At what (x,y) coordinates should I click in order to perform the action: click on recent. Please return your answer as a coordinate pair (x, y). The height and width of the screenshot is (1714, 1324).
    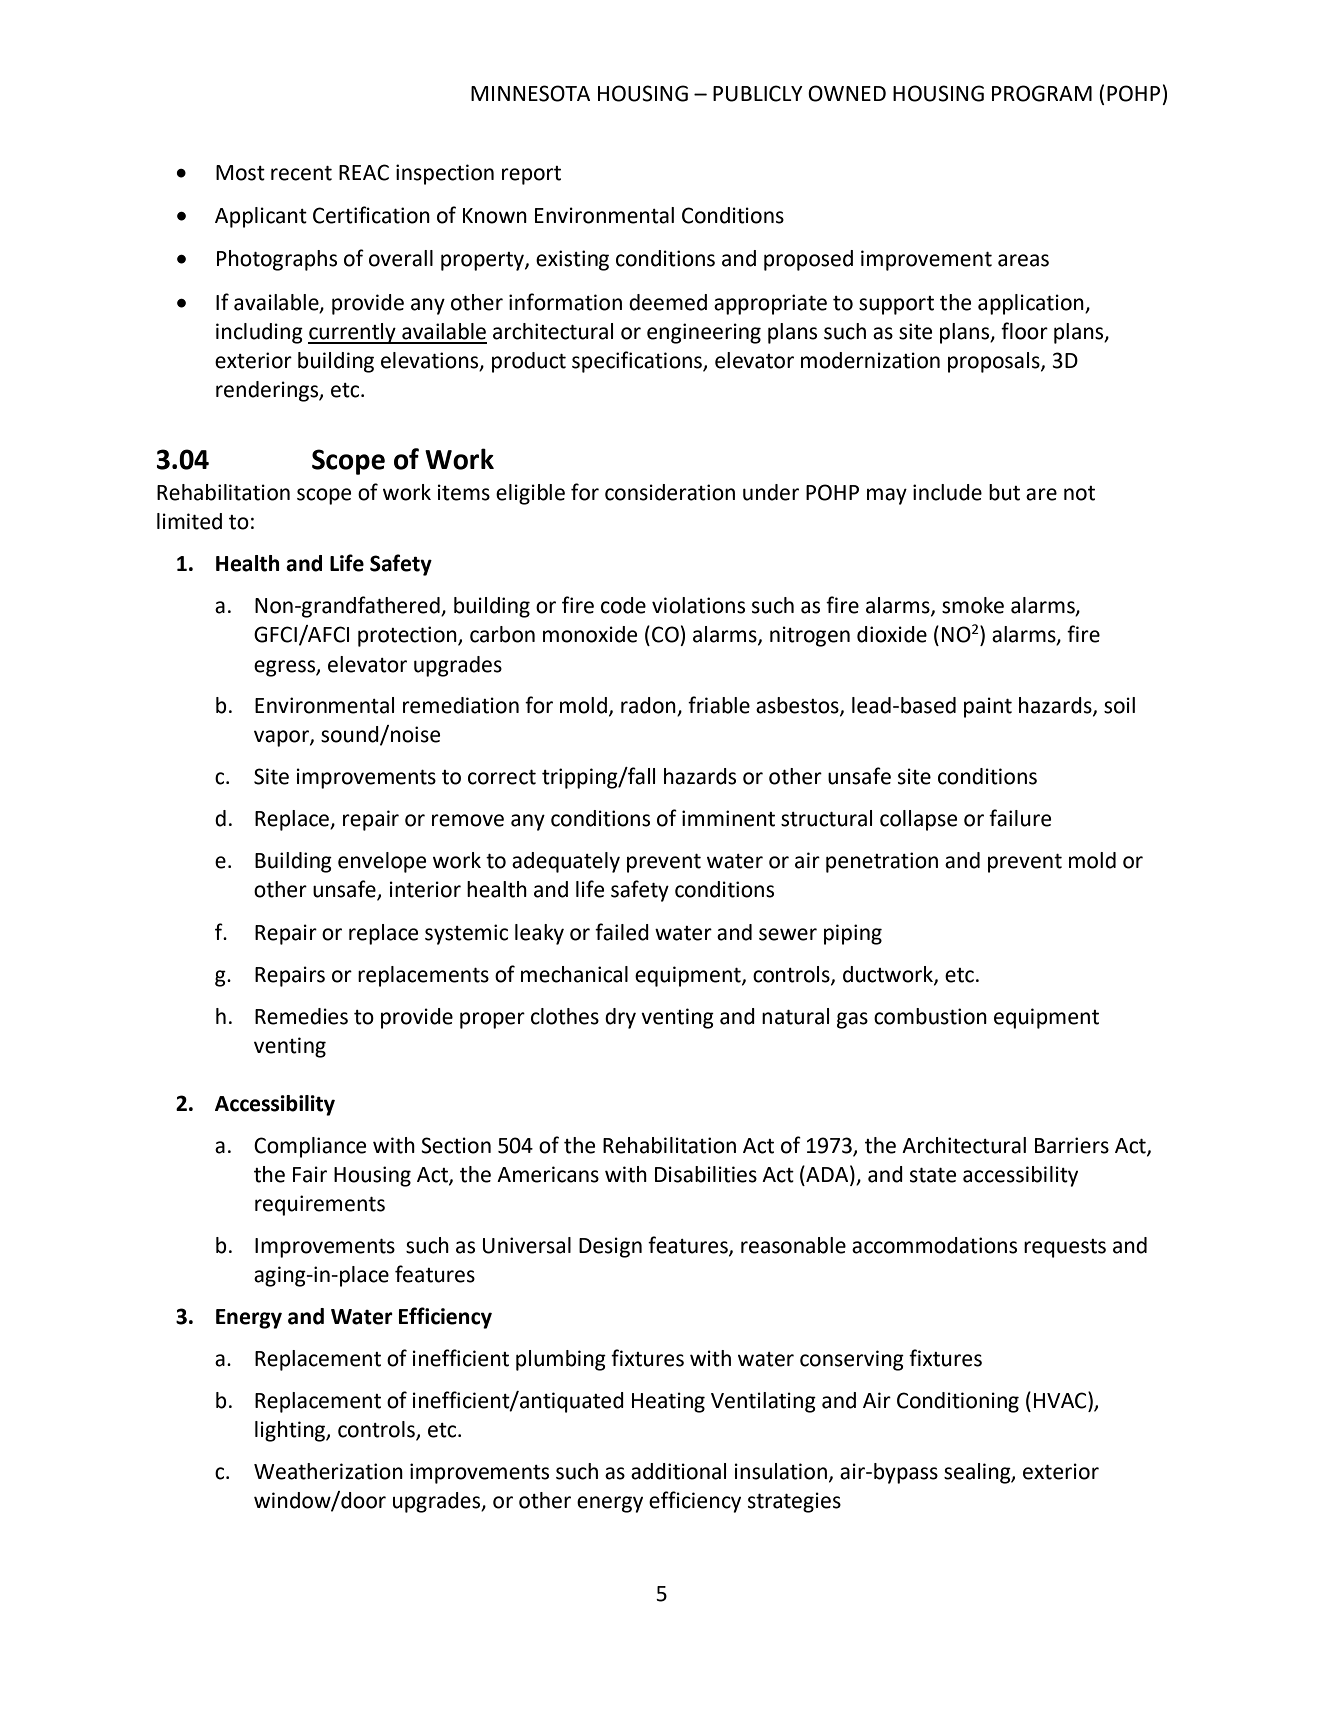
    Looking at the image, I should click on (301, 173).
